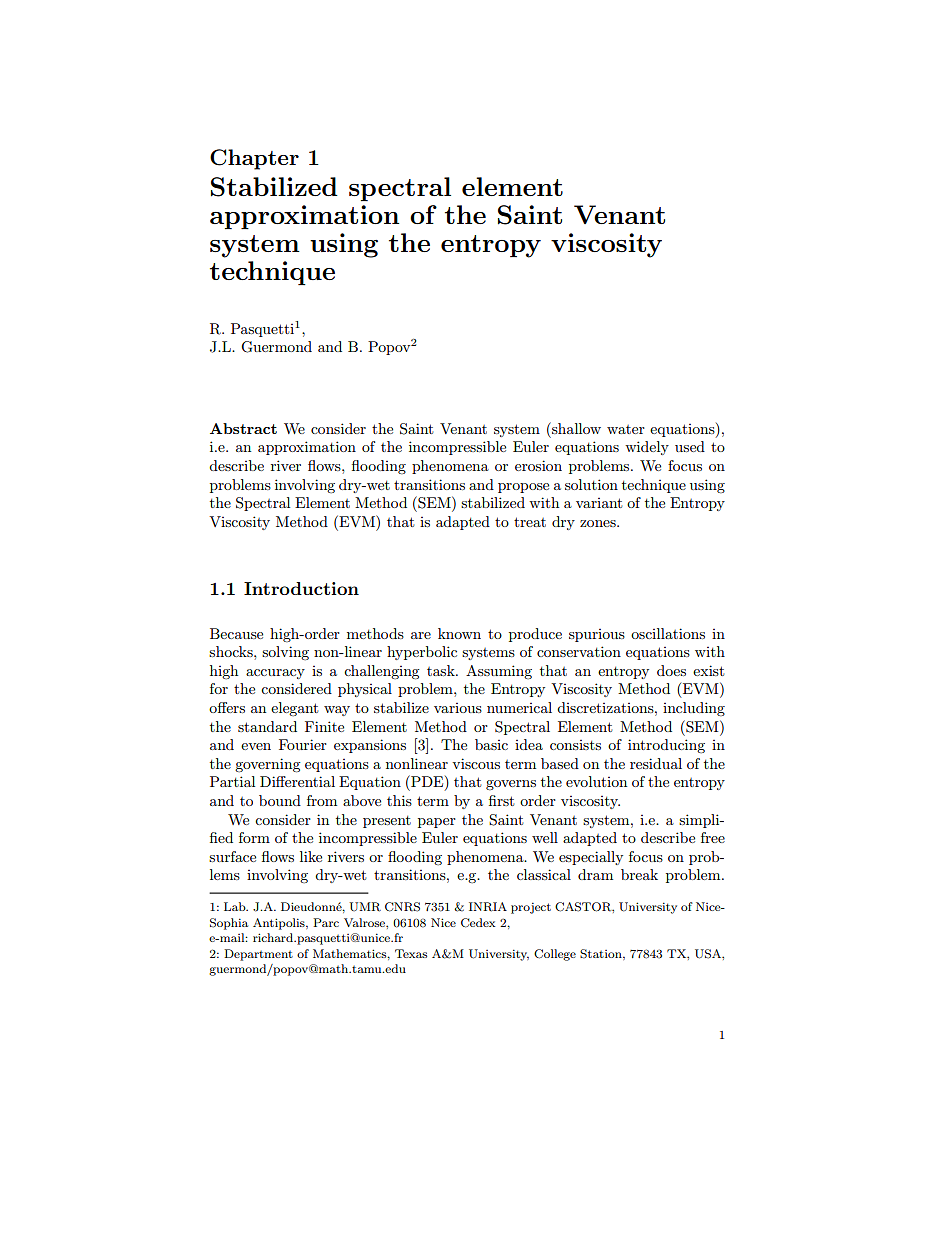 The height and width of the image is (1233, 952). I want to click on shallow, so click(575, 428).
